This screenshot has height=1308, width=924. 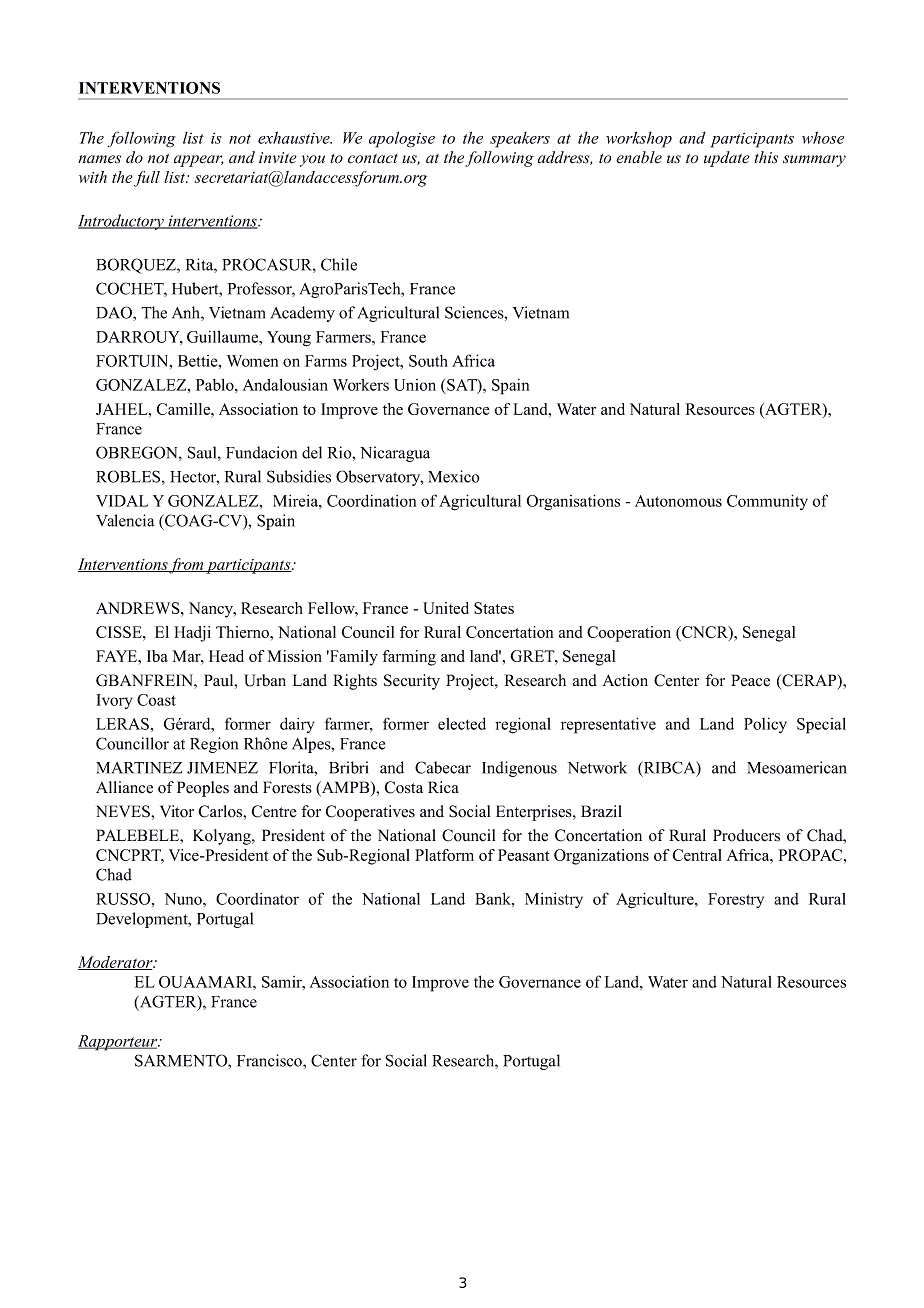 I want to click on Platform, so click(x=444, y=855).
